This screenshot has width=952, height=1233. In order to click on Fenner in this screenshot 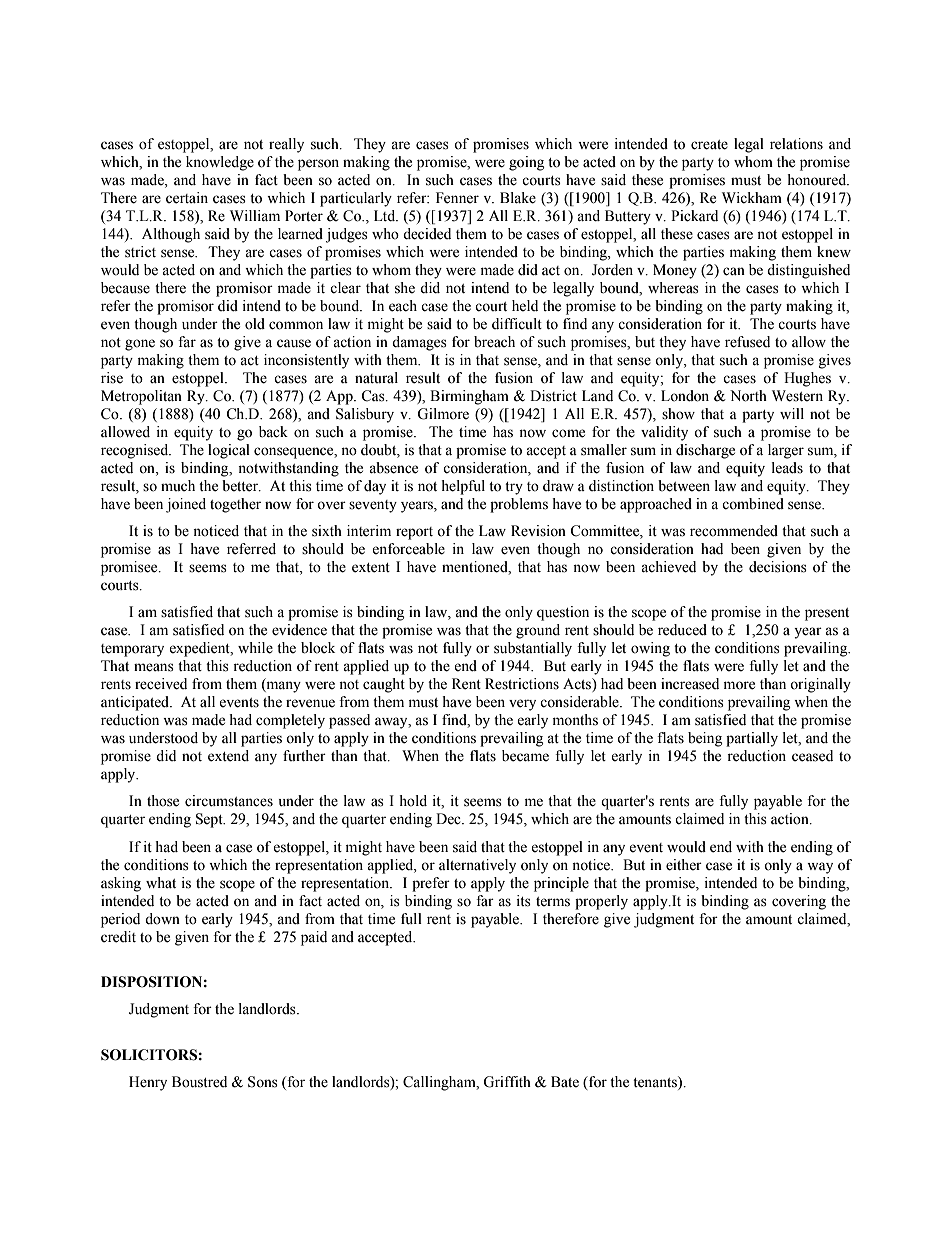, I will do `click(457, 198)`.
